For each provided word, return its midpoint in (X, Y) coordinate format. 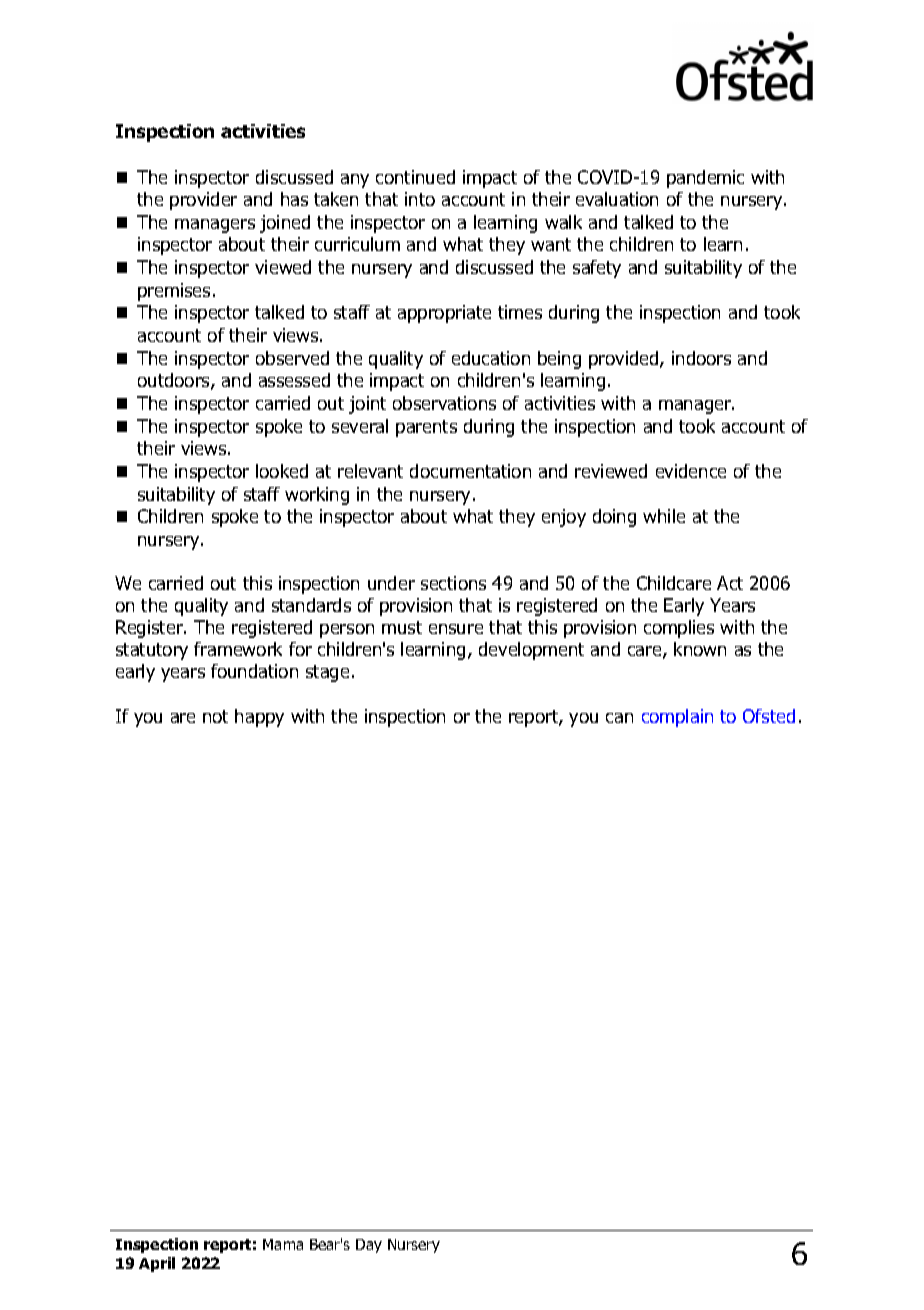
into (420, 199)
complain (677, 718)
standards (311, 605)
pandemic (705, 179)
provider (203, 201)
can (619, 718)
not (215, 716)
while (664, 516)
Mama (283, 1244)
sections (453, 583)
